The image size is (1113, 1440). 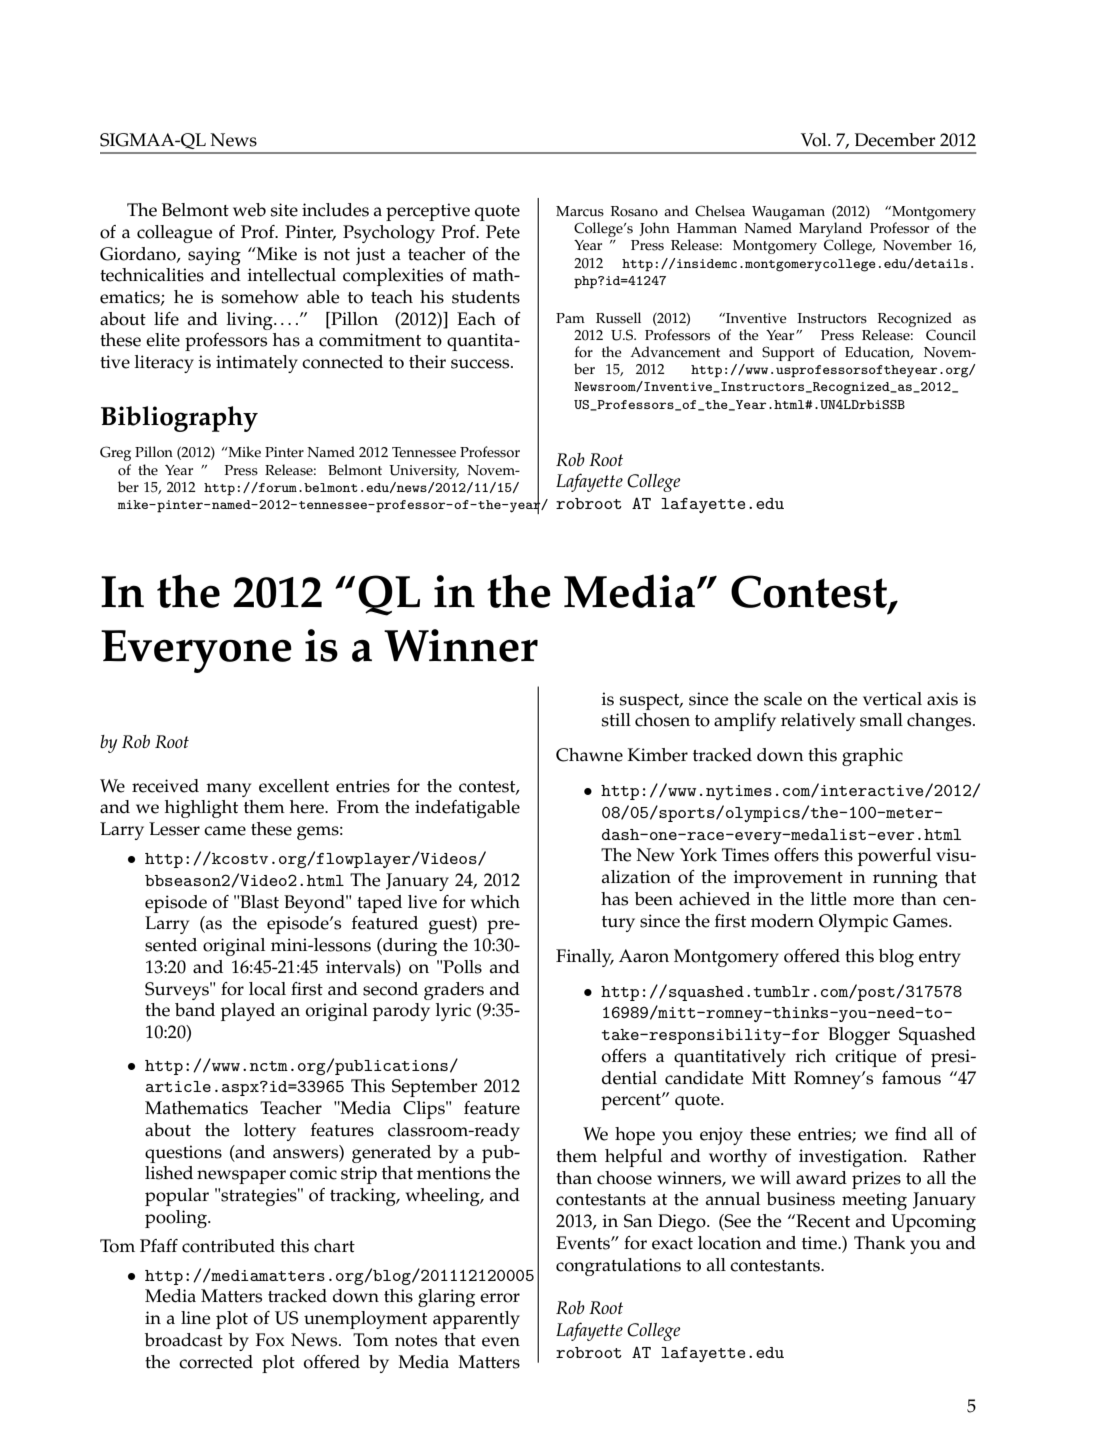 I want to click on line, so click(x=196, y=1318).
